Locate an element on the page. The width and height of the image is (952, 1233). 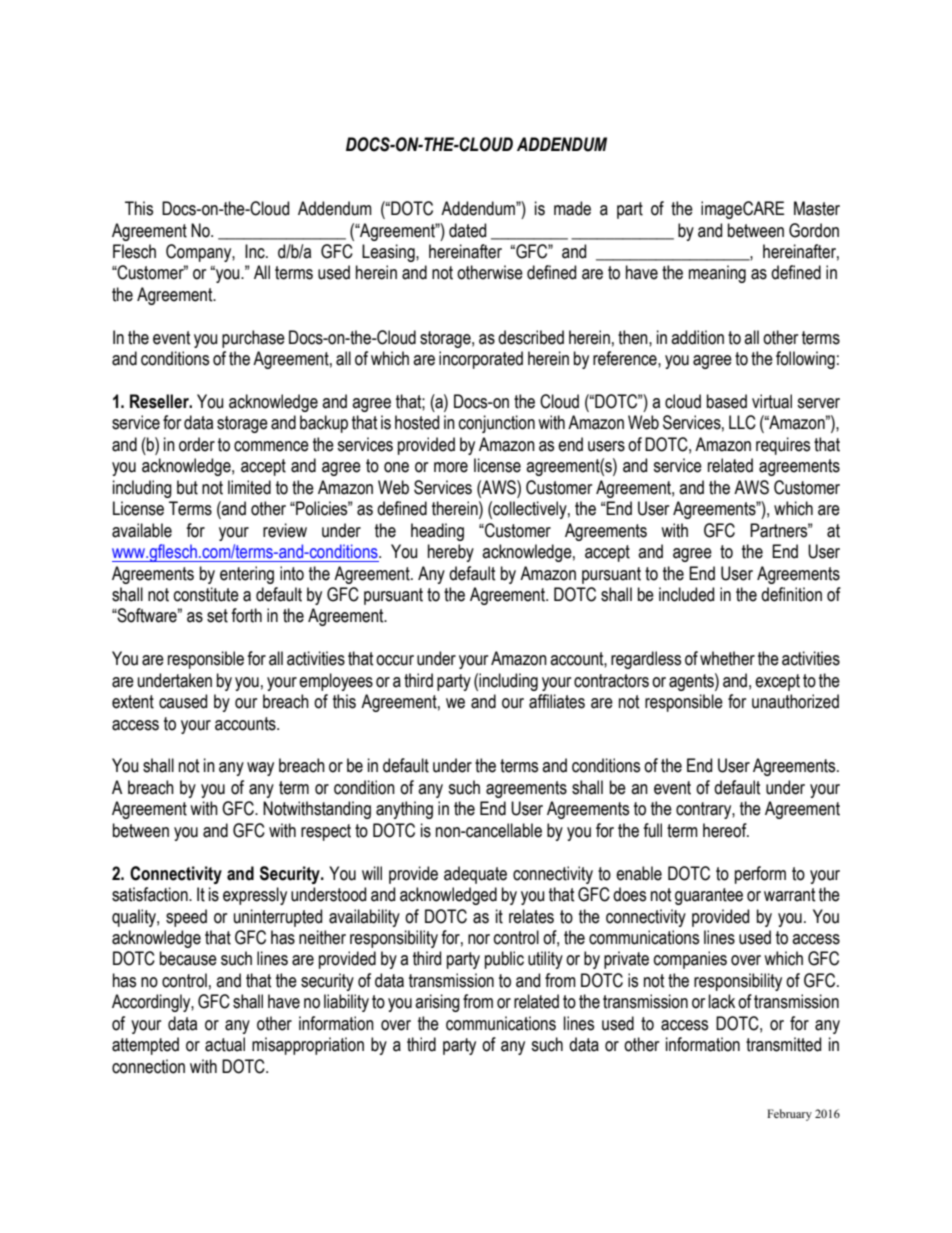
set is located at coordinates (217, 616).
